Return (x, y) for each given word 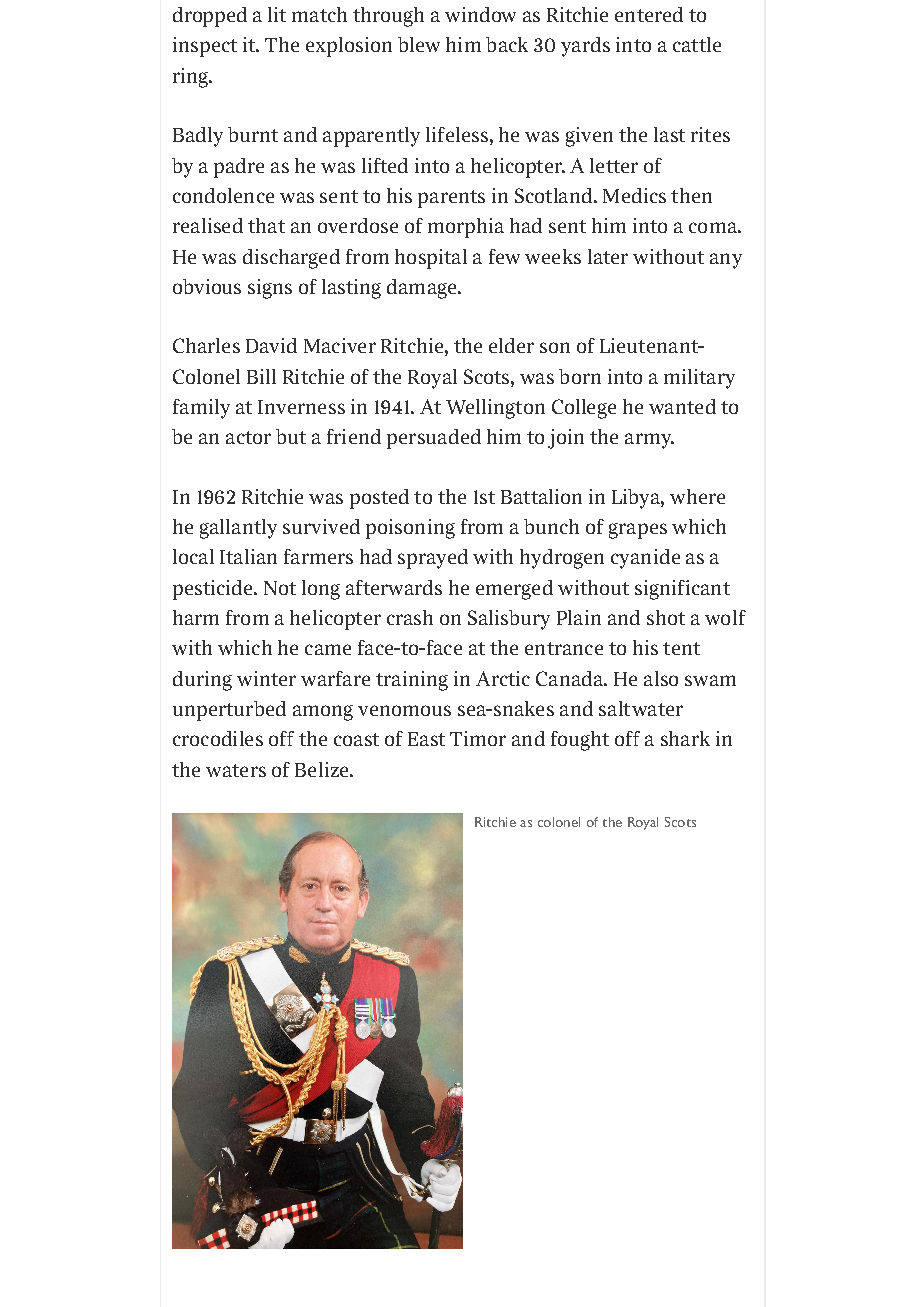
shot (666, 617)
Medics (634, 195)
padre (239, 168)
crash (410, 617)
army (649, 441)
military (699, 379)
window (480, 14)
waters (236, 770)
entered (649, 14)
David (271, 345)
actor (248, 437)
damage (423, 289)
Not (280, 588)
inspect (205, 47)
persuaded (434, 439)
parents (451, 199)
